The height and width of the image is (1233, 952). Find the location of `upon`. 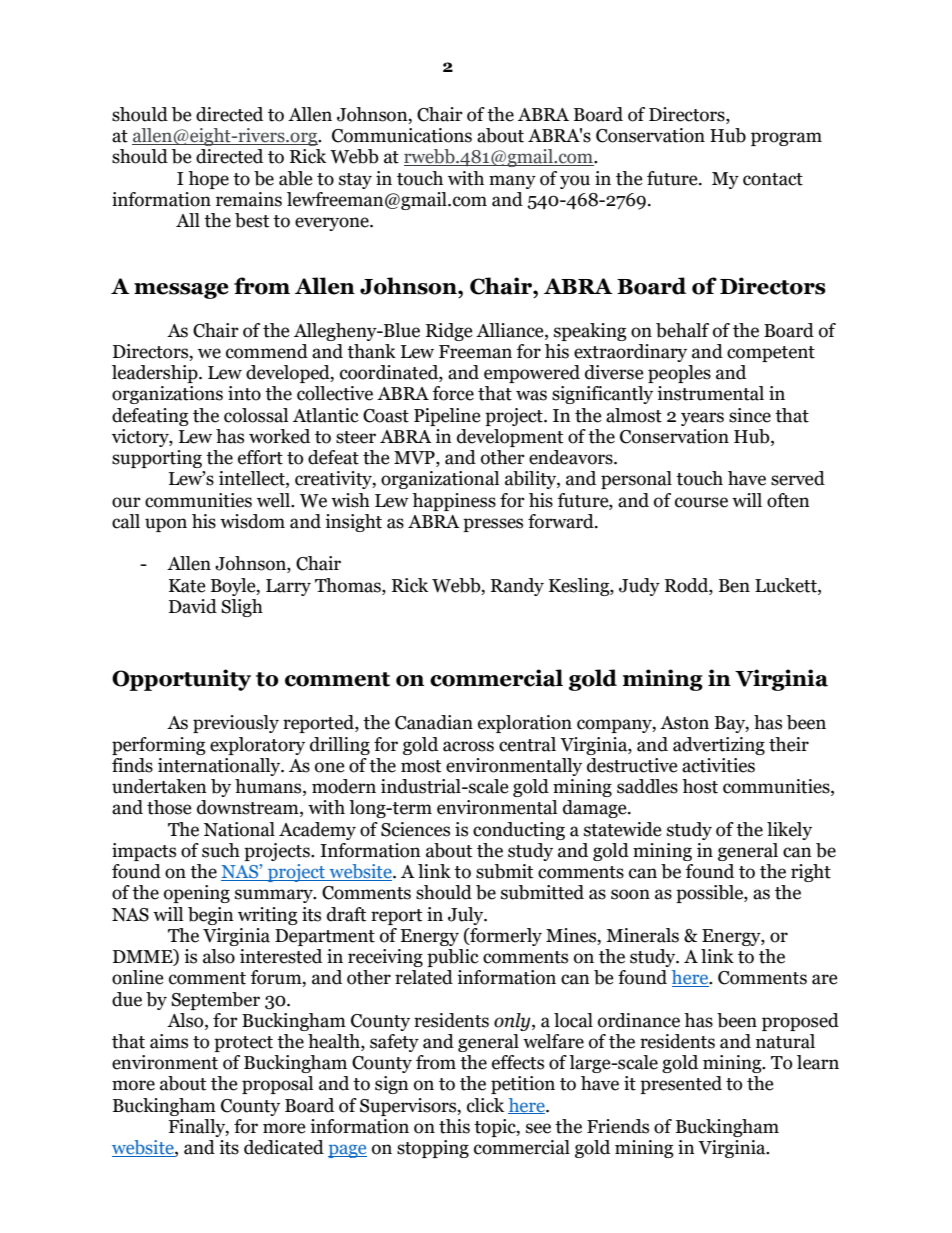

upon is located at coordinates (166, 525).
